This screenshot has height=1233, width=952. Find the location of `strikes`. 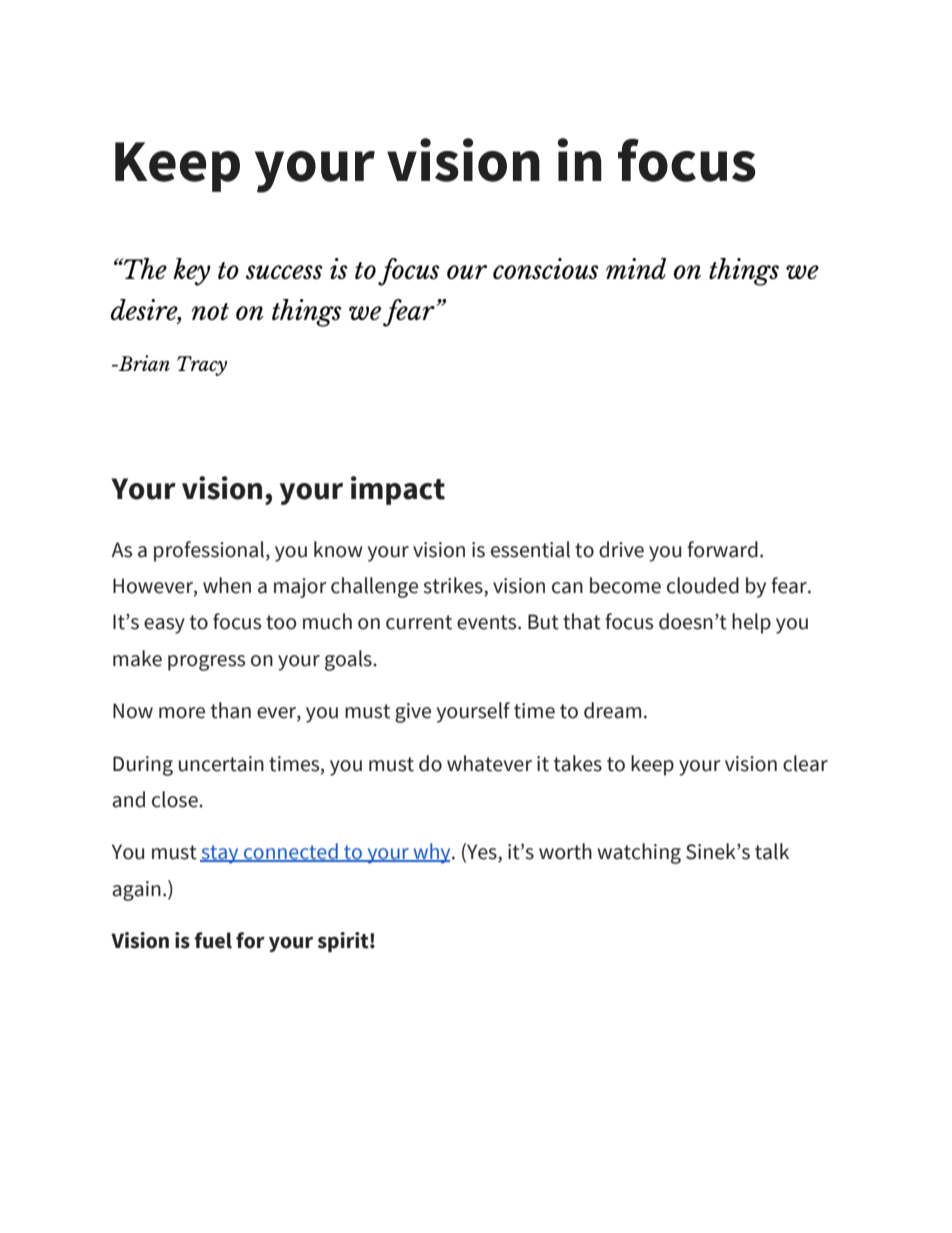

strikes is located at coordinates (454, 586).
